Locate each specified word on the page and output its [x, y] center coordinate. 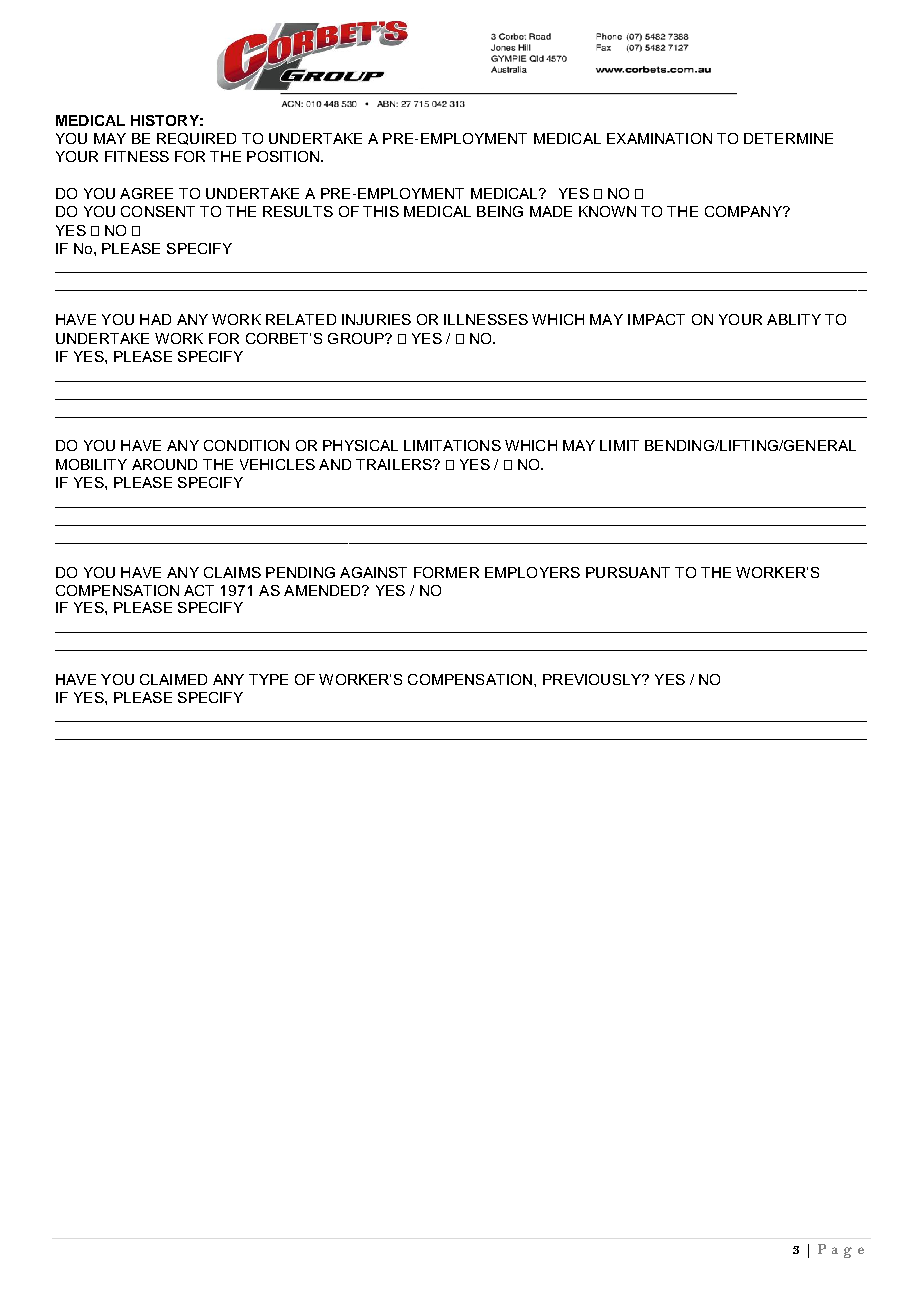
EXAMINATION [659, 138]
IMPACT [656, 319]
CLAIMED [173, 679]
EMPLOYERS [532, 572]
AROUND [164, 464]
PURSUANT [628, 572]
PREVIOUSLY [593, 679]
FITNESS [137, 156]
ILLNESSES [486, 319]
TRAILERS [395, 464]
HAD [155, 319]
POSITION [284, 156]
